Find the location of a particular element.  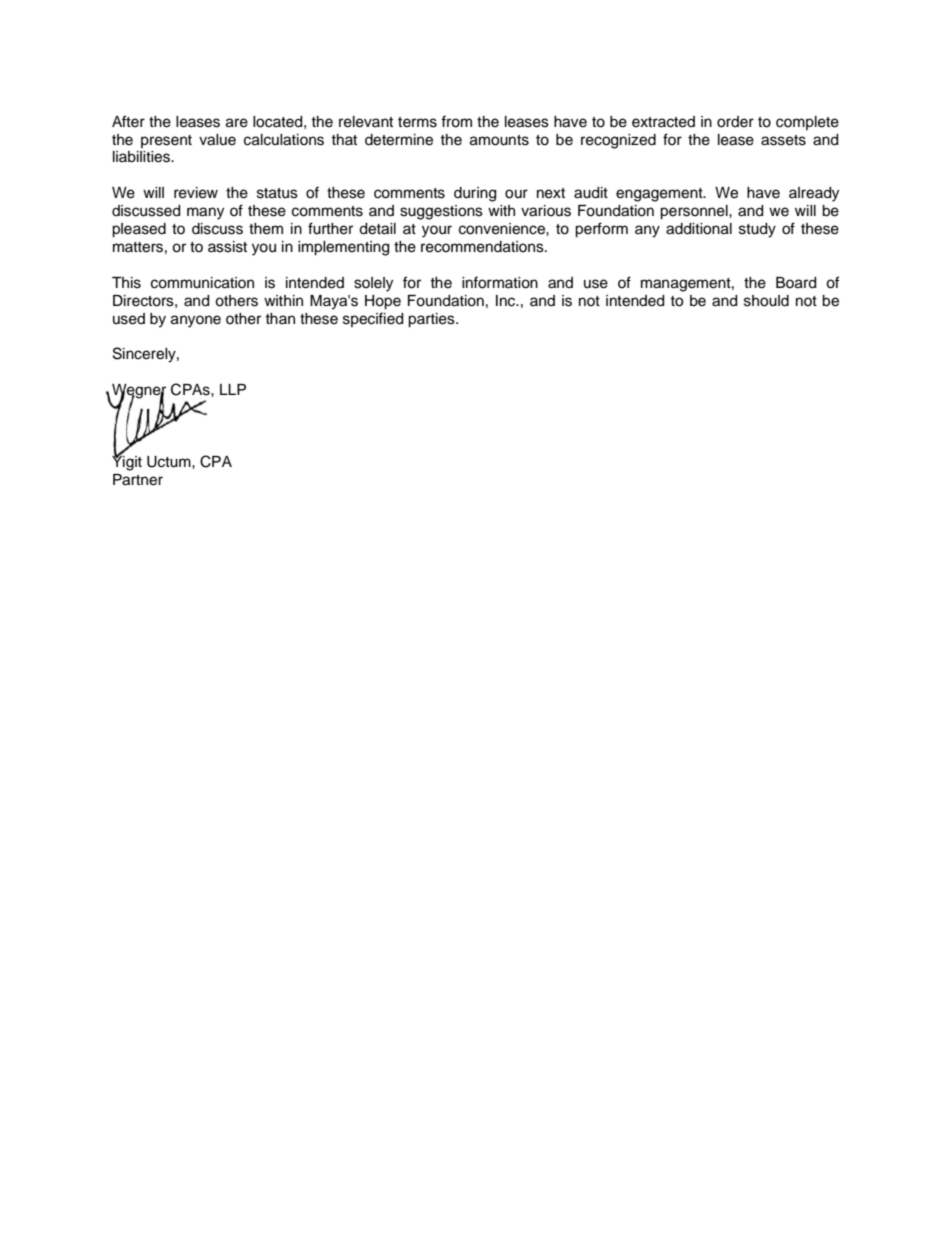

LLP is located at coordinates (233, 389).
